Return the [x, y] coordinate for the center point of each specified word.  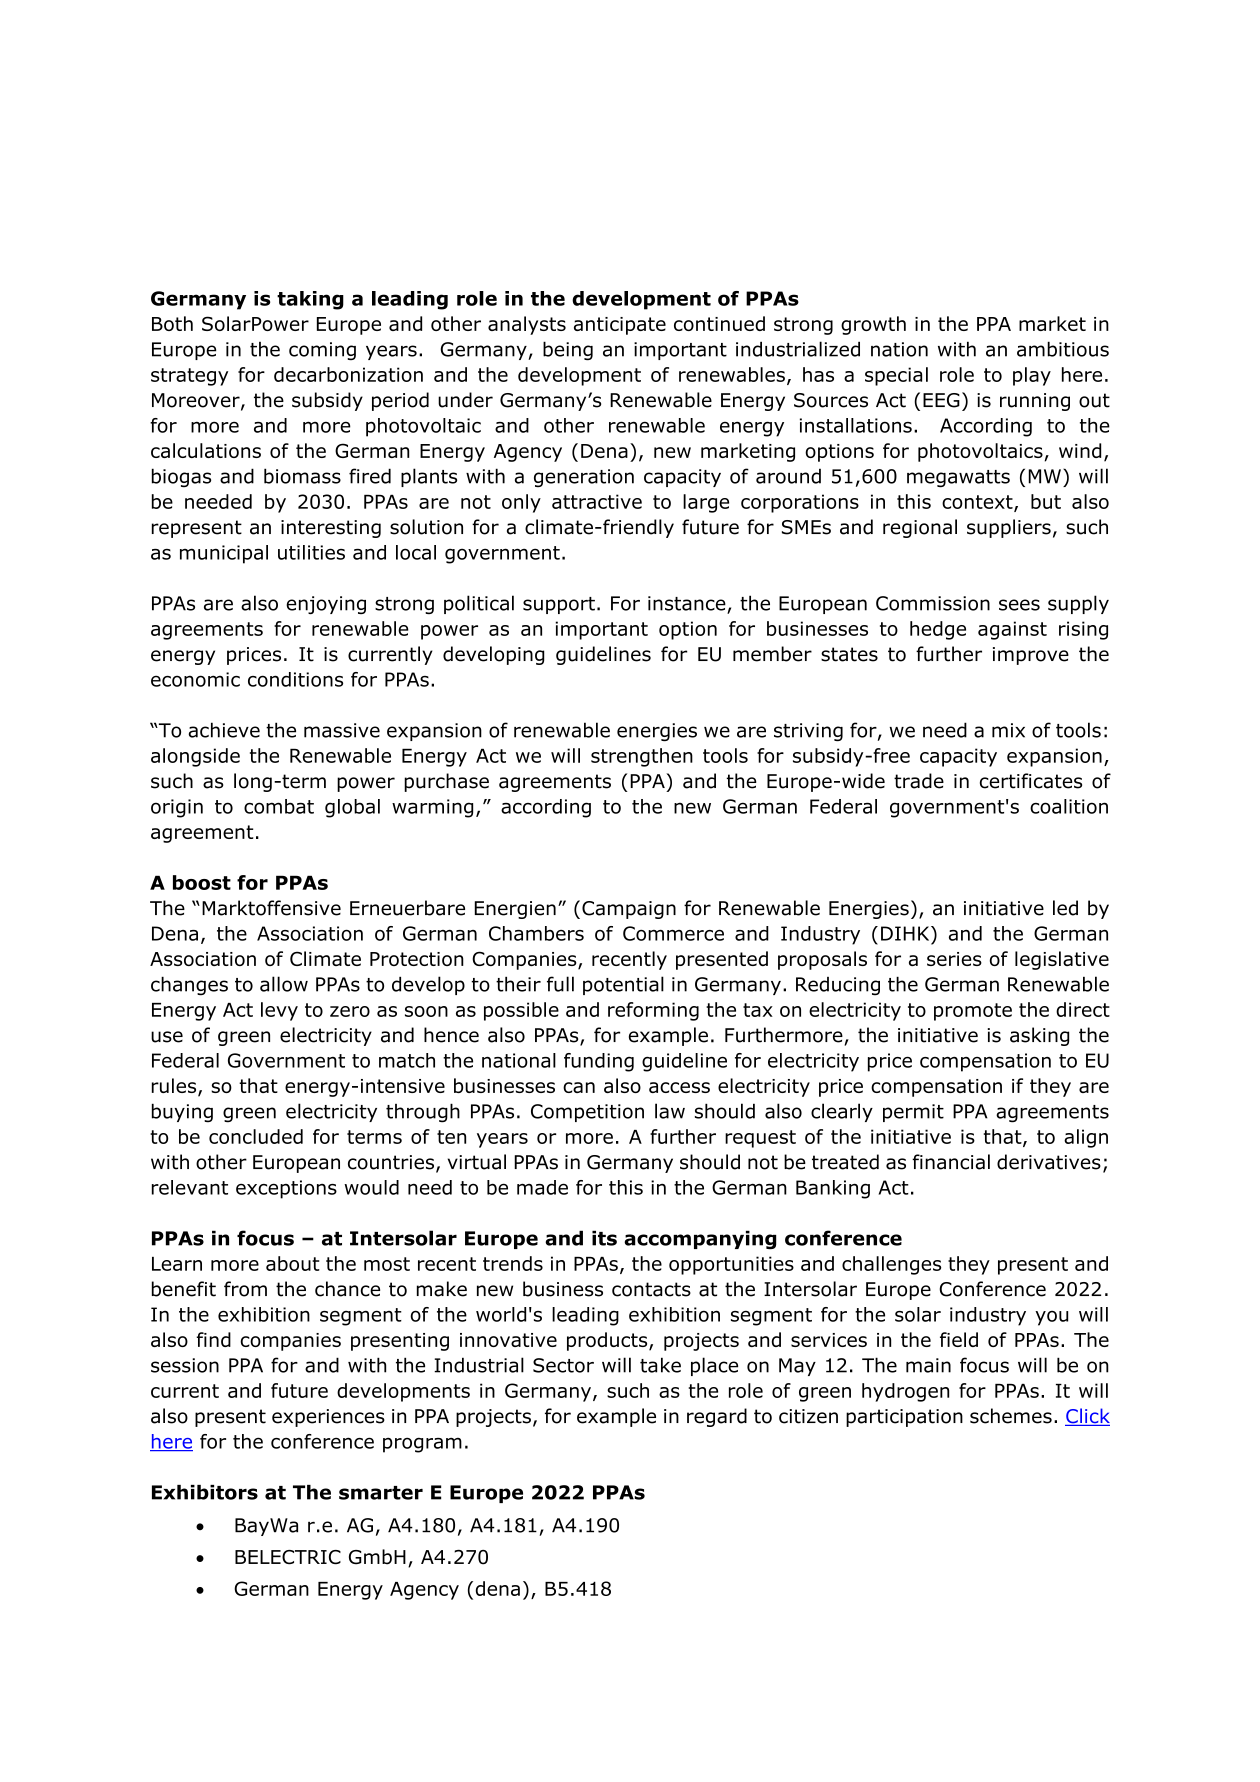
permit [913, 1113]
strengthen [642, 757]
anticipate [620, 326]
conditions [295, 679]
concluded [256, 1136]
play [1032, 376]
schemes [1011, 1416]
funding [599, 1062]
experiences [328, 1418]
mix [1008, 730]
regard [717, 1417]
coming [322, 351]
